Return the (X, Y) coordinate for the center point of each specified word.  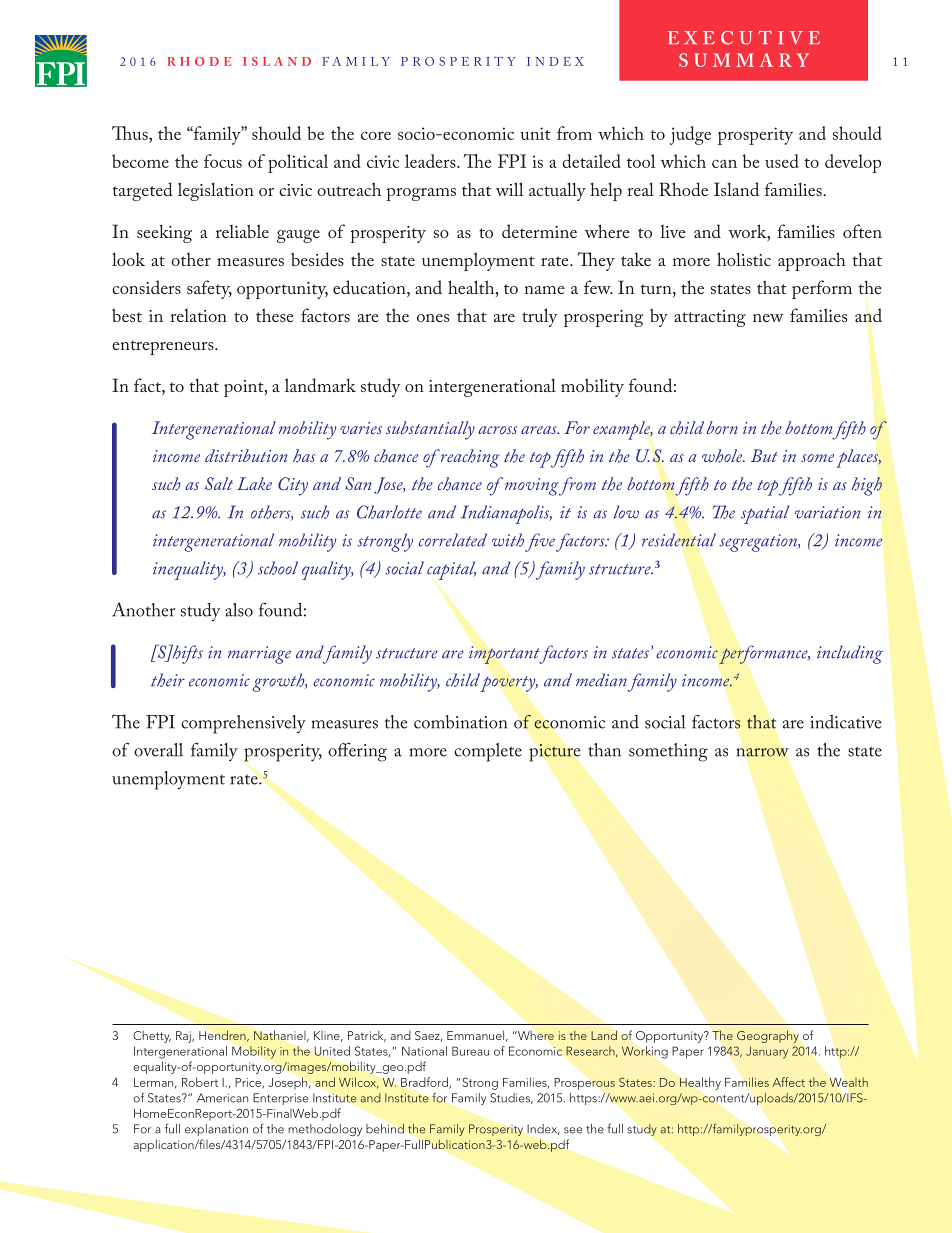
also (239, 610)
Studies (511, 1098)
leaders (431, 161)
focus (223, 161)
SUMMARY (744, 60)
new (768, 318)
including (850, 654)
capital (451, 570)
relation (198, 315)
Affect (789, 1082)
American (222, 1098)
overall (158, 750)
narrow (763, 752)
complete (488, 752)
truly (539, 317)
